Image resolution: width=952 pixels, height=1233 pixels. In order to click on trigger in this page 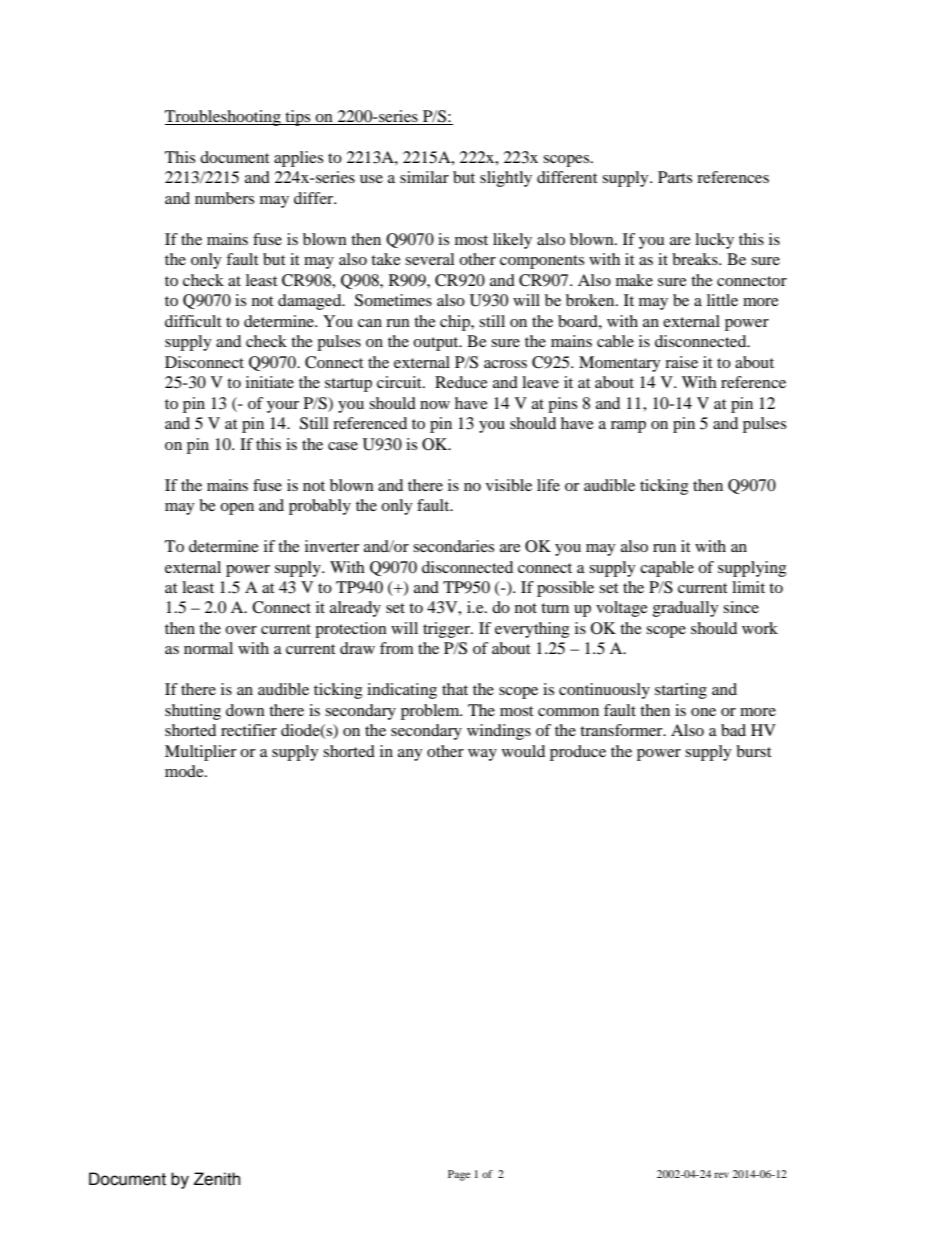, I will do `click(447, 630)`.
